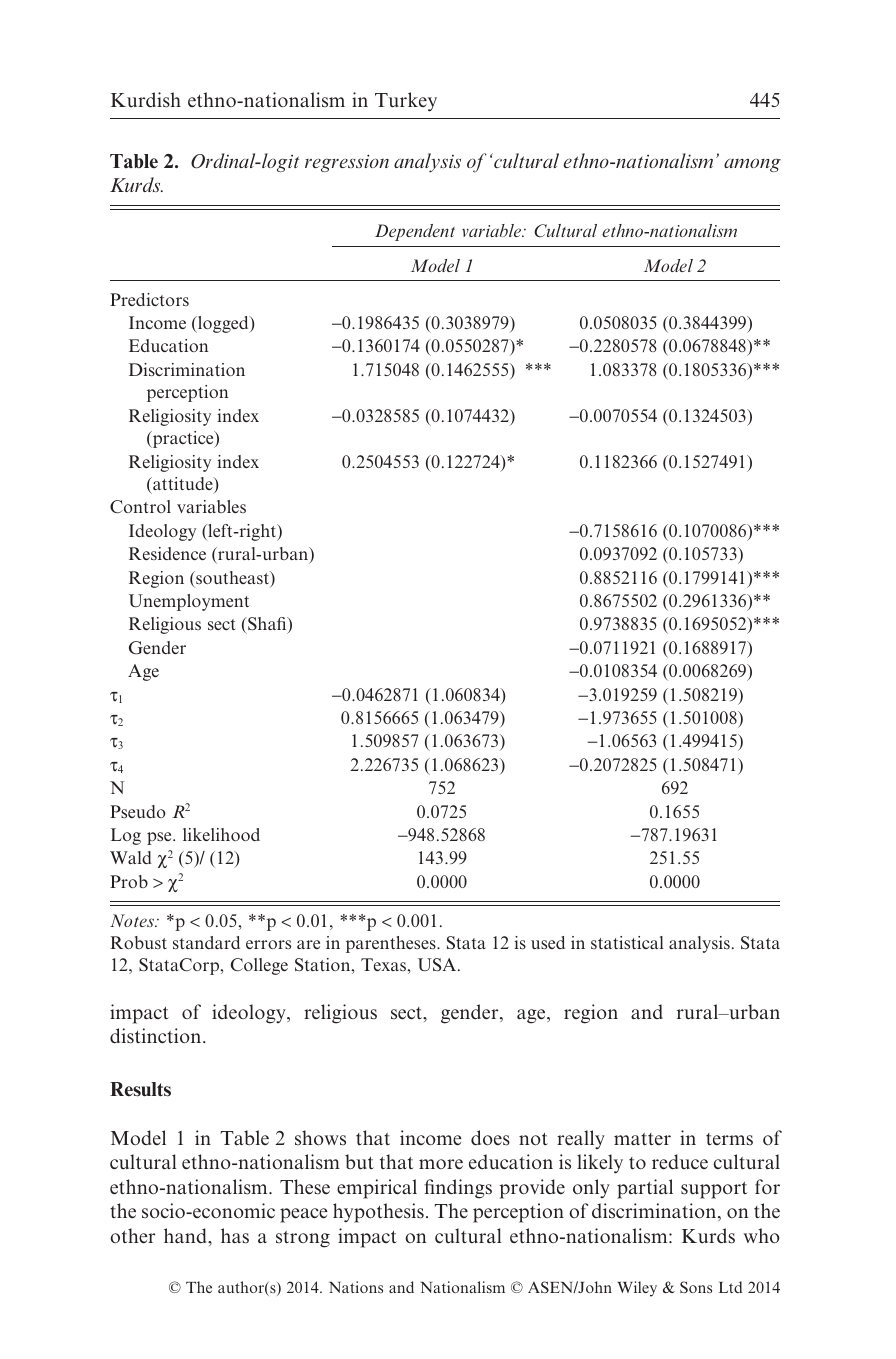 The height and width of the page is (1359, 896). I want to click on USA, so click(438, 965).
